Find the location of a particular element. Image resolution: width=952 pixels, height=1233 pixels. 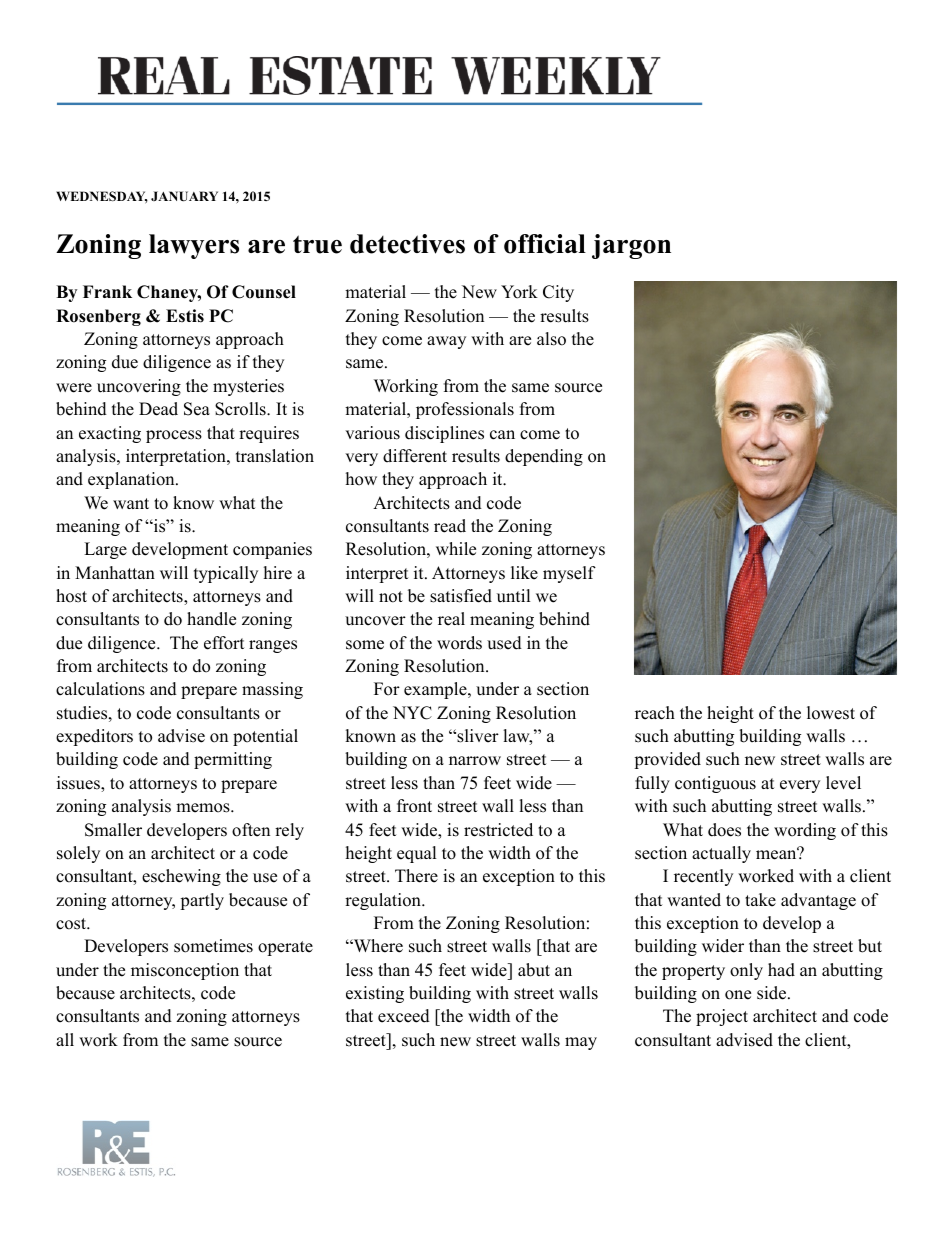

jargon is located at coordinates (631, 246).
